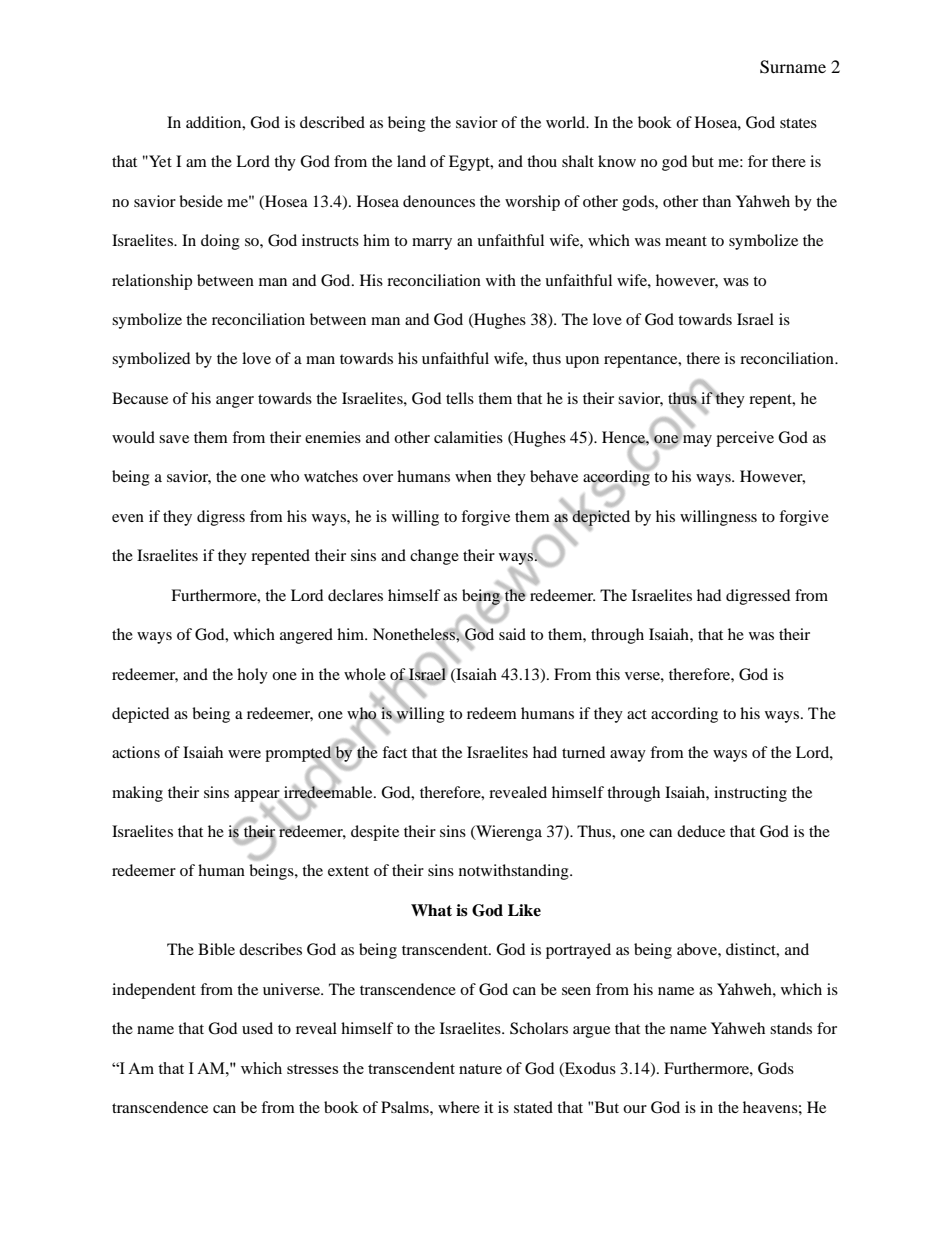 This screenshot has width=952, height=1233. Describe the element at coordinates (696, 440) in the screenshot. I see `may` at that location.
